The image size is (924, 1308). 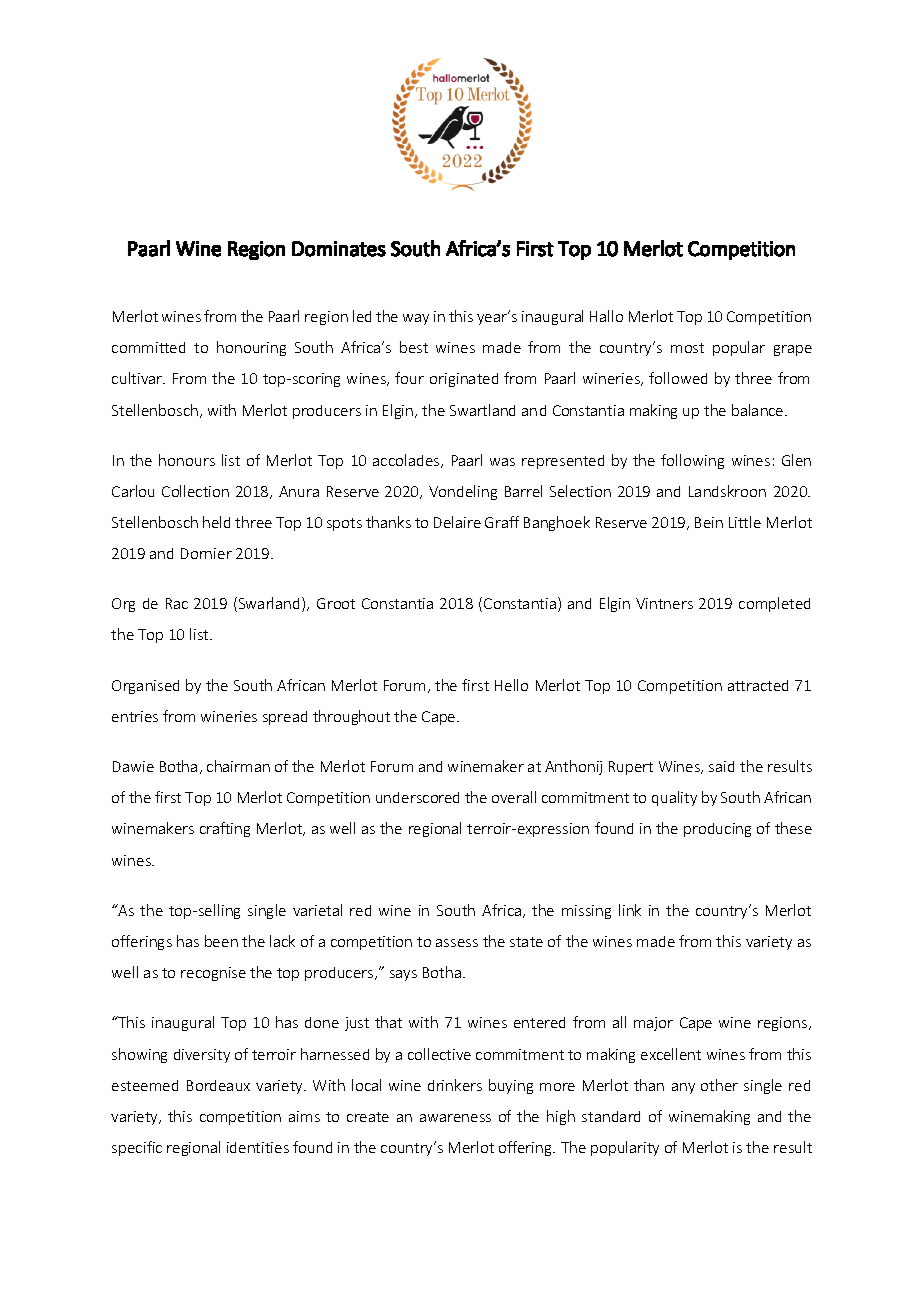 I want to click on other, so click(x=719, y=1085).
